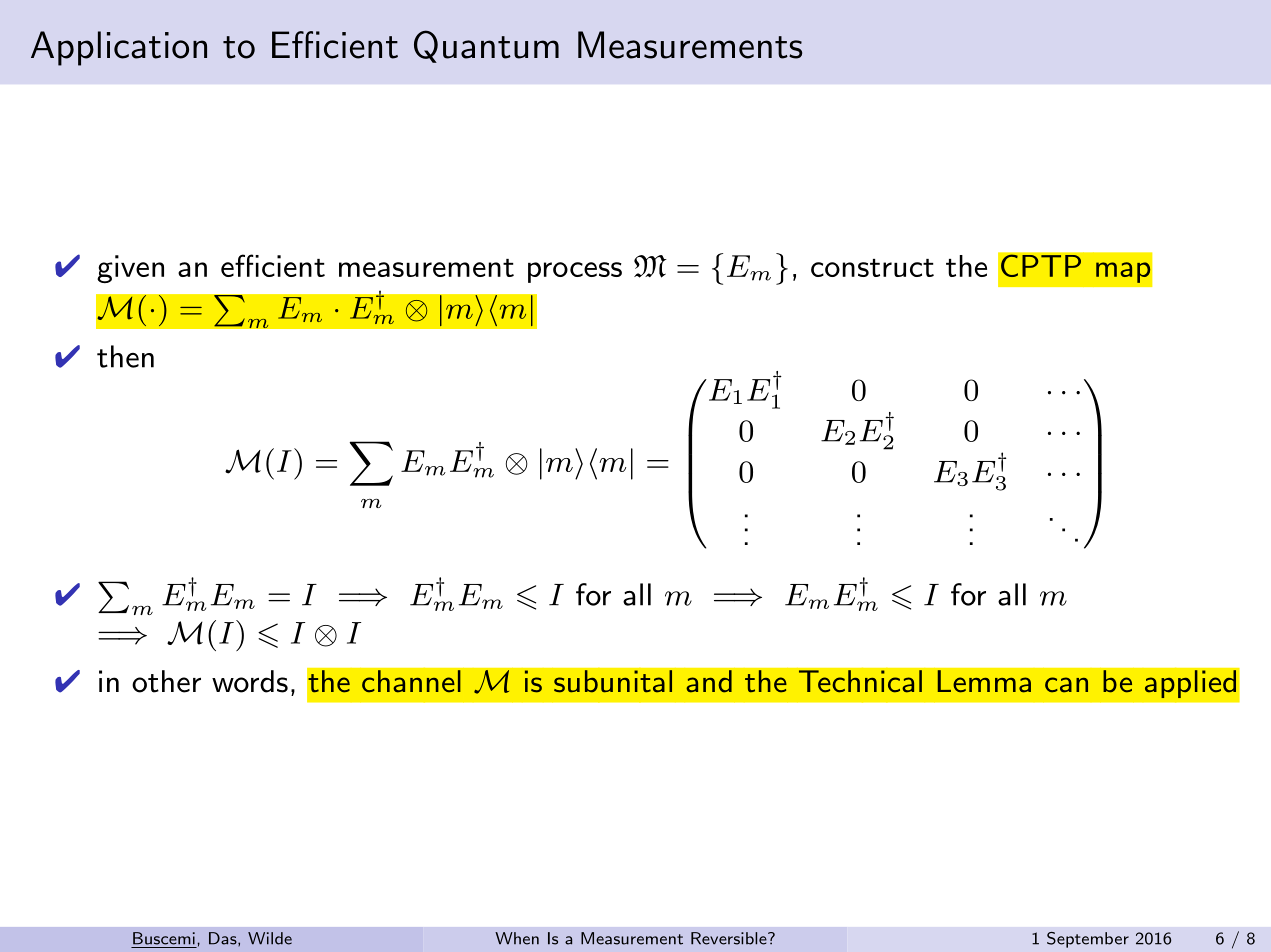 The height and width of the screenshot is (952, 1271). Describe the element at coordinates (730, 938) in the screenshot. I see `Reversible` at that location.
